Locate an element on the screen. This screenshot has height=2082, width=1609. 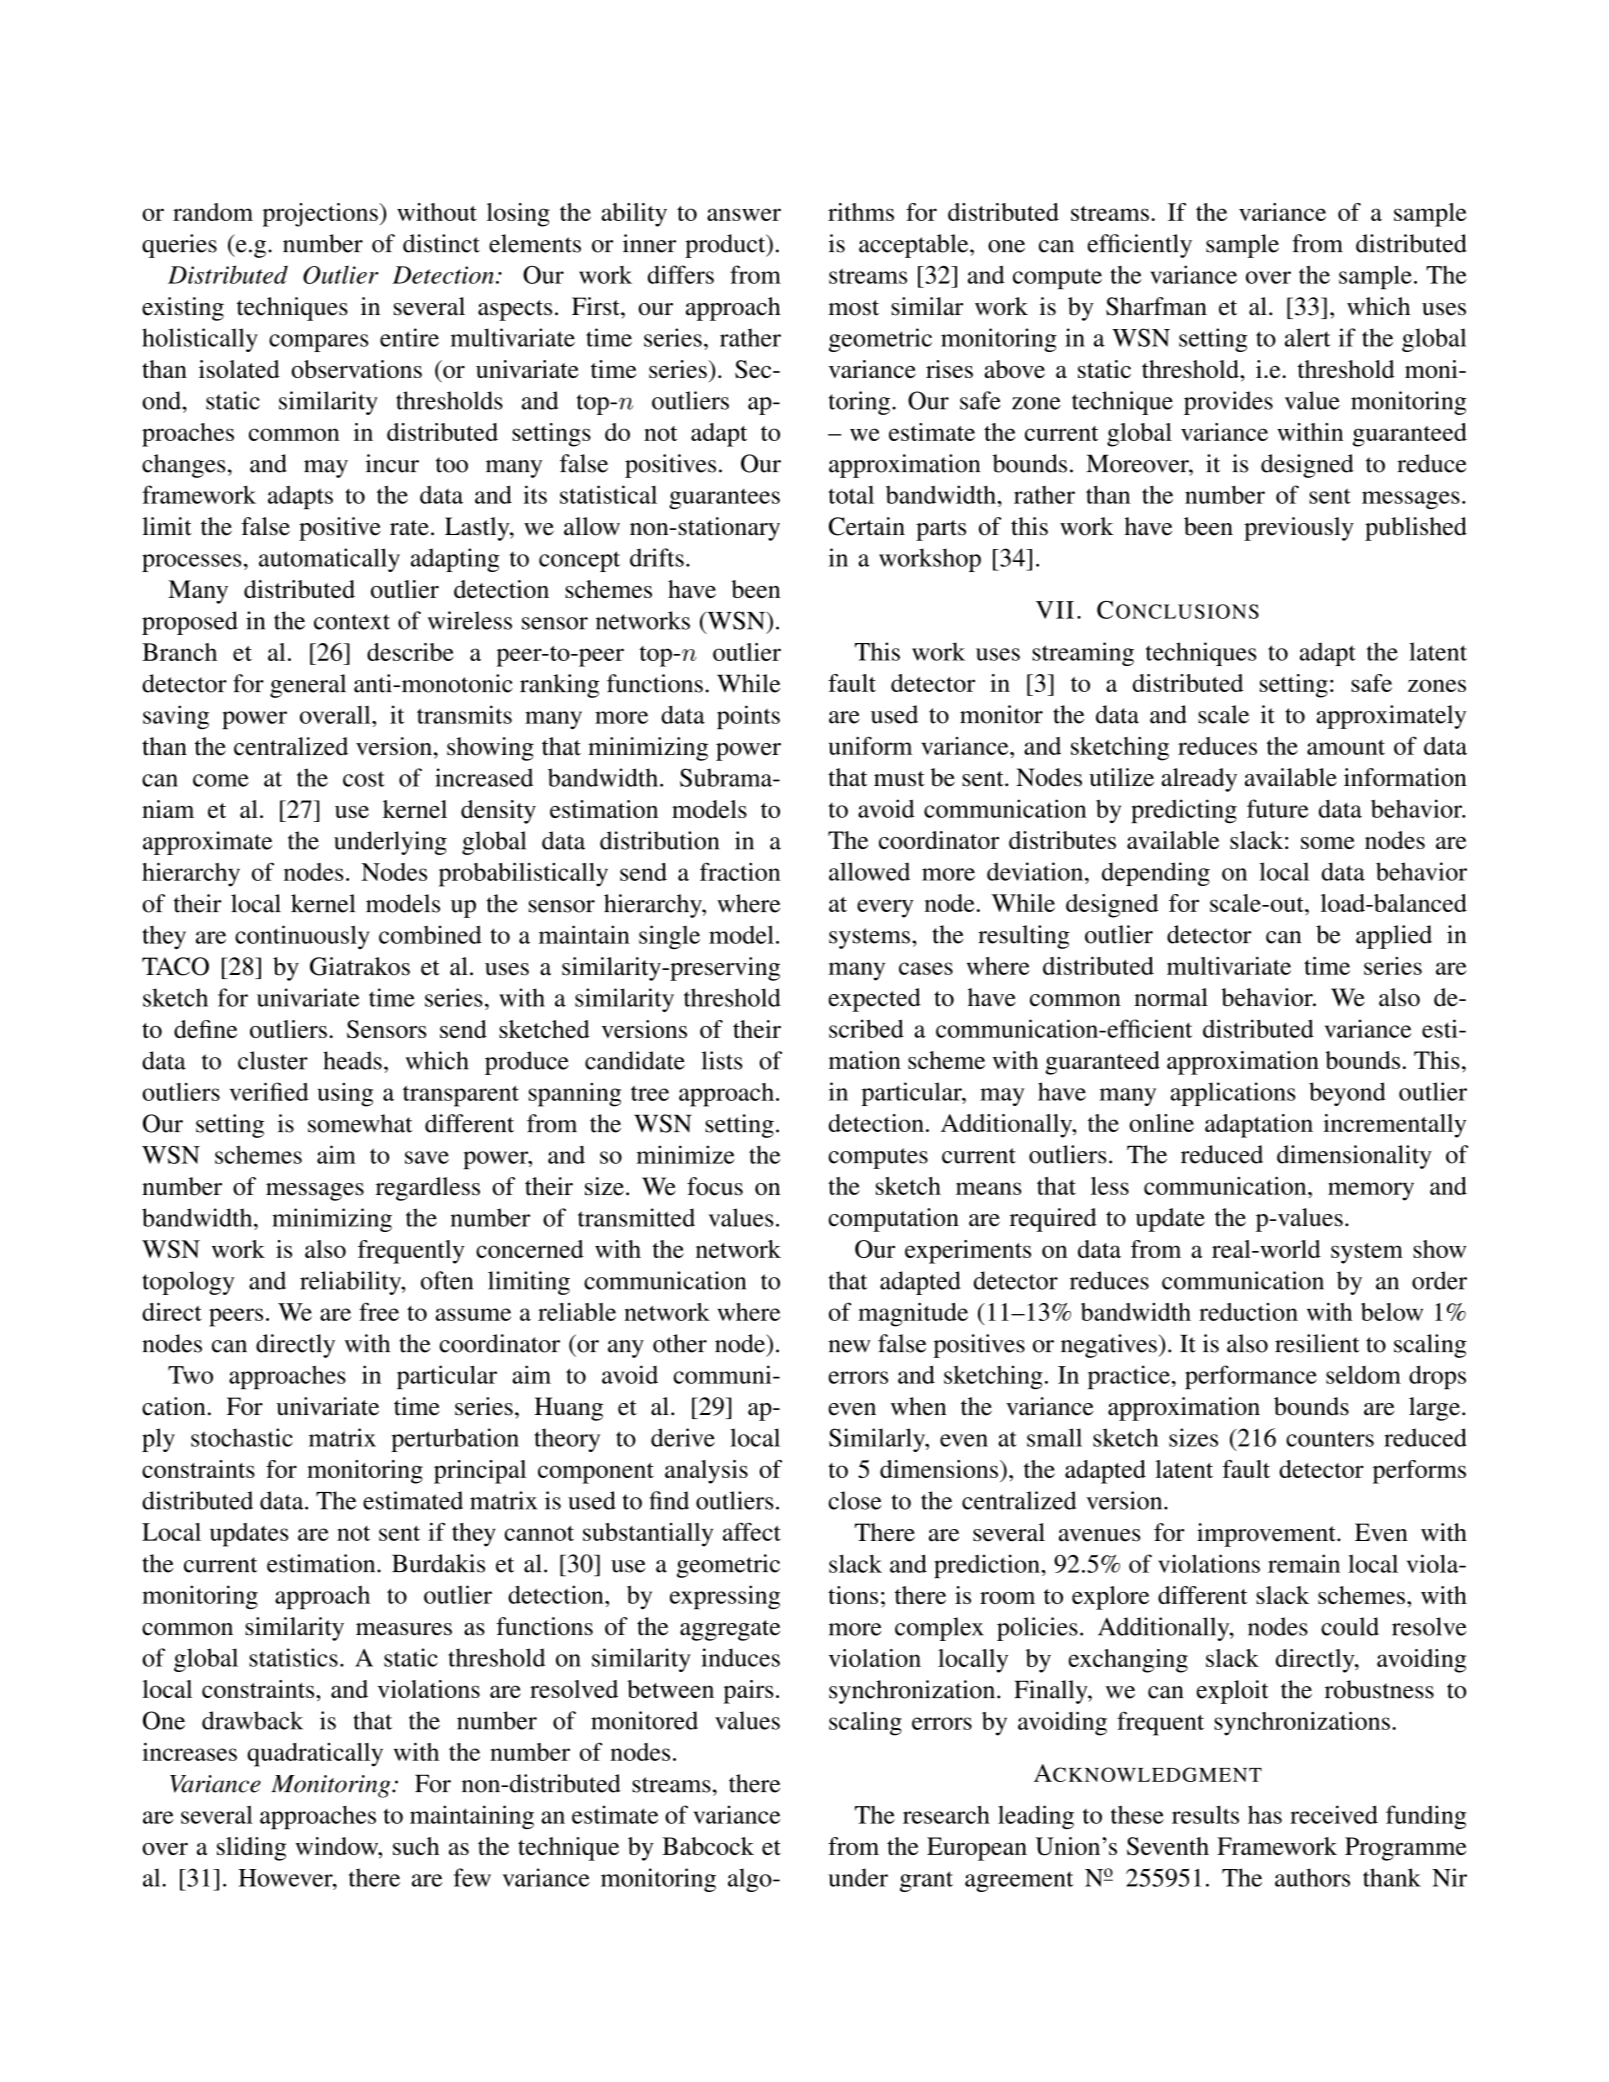
Babcock is located at coordinates (708, 1846).
